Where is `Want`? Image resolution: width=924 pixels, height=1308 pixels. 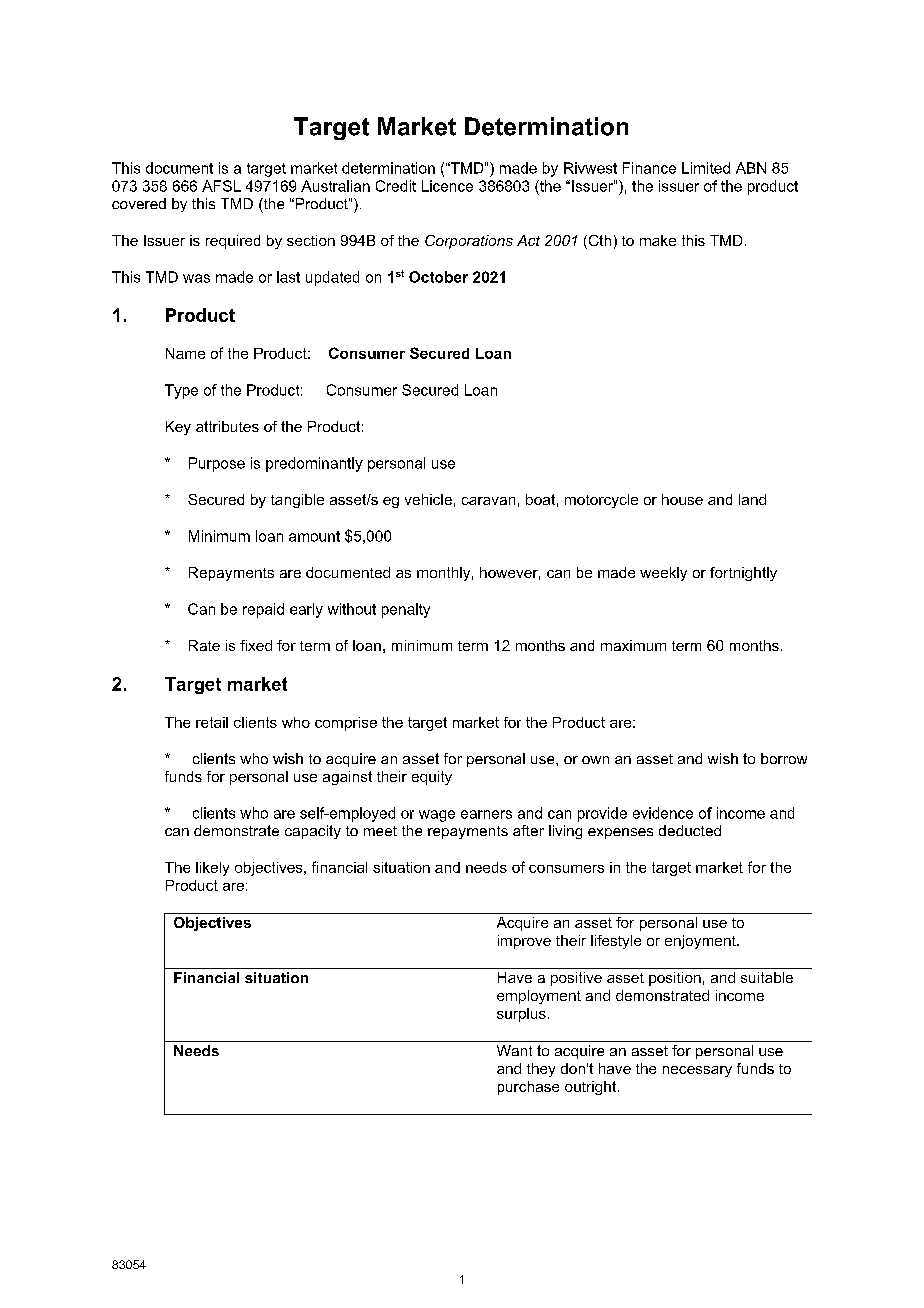
Want is located at coordinates (514, 1050).
